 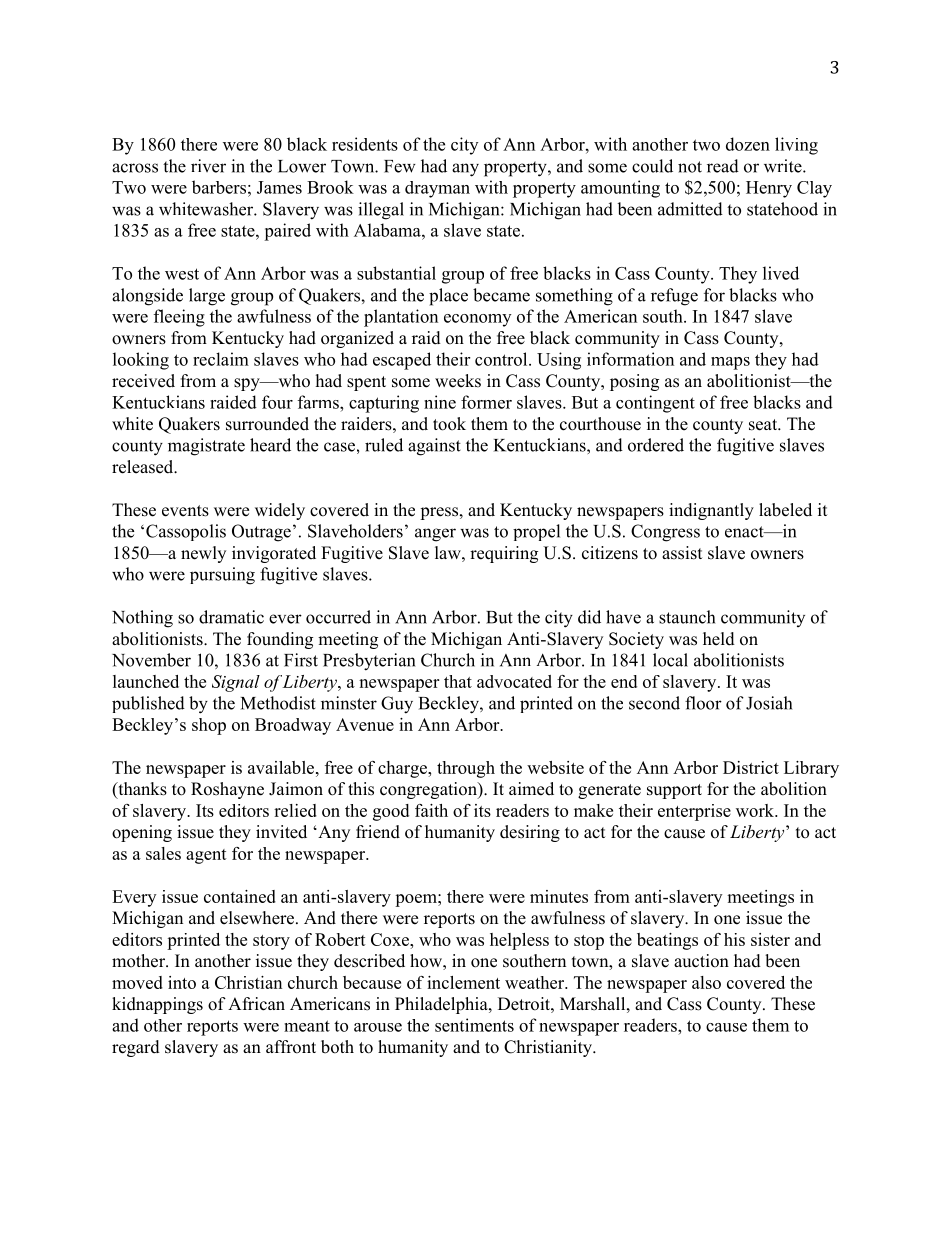 I want to click on sentiments, so click(x=474, y=1025).
